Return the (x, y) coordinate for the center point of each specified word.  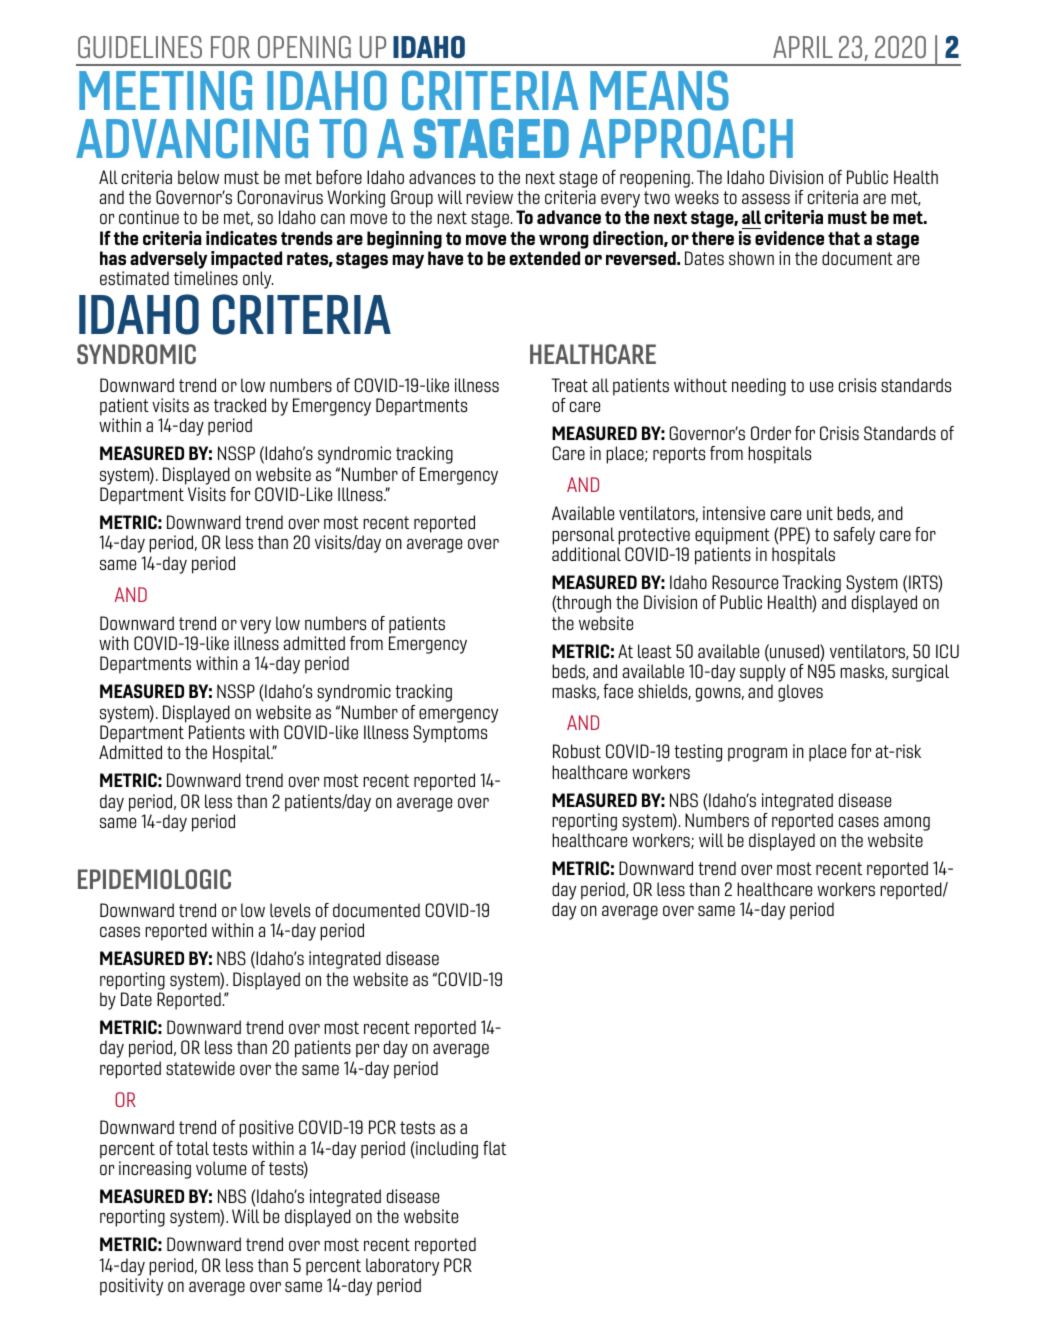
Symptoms (450, 734)
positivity (131, 1287)
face (618, 691)
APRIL (803, 47)
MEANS (659, 90)
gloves (800, 693)
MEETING (165, 90)
